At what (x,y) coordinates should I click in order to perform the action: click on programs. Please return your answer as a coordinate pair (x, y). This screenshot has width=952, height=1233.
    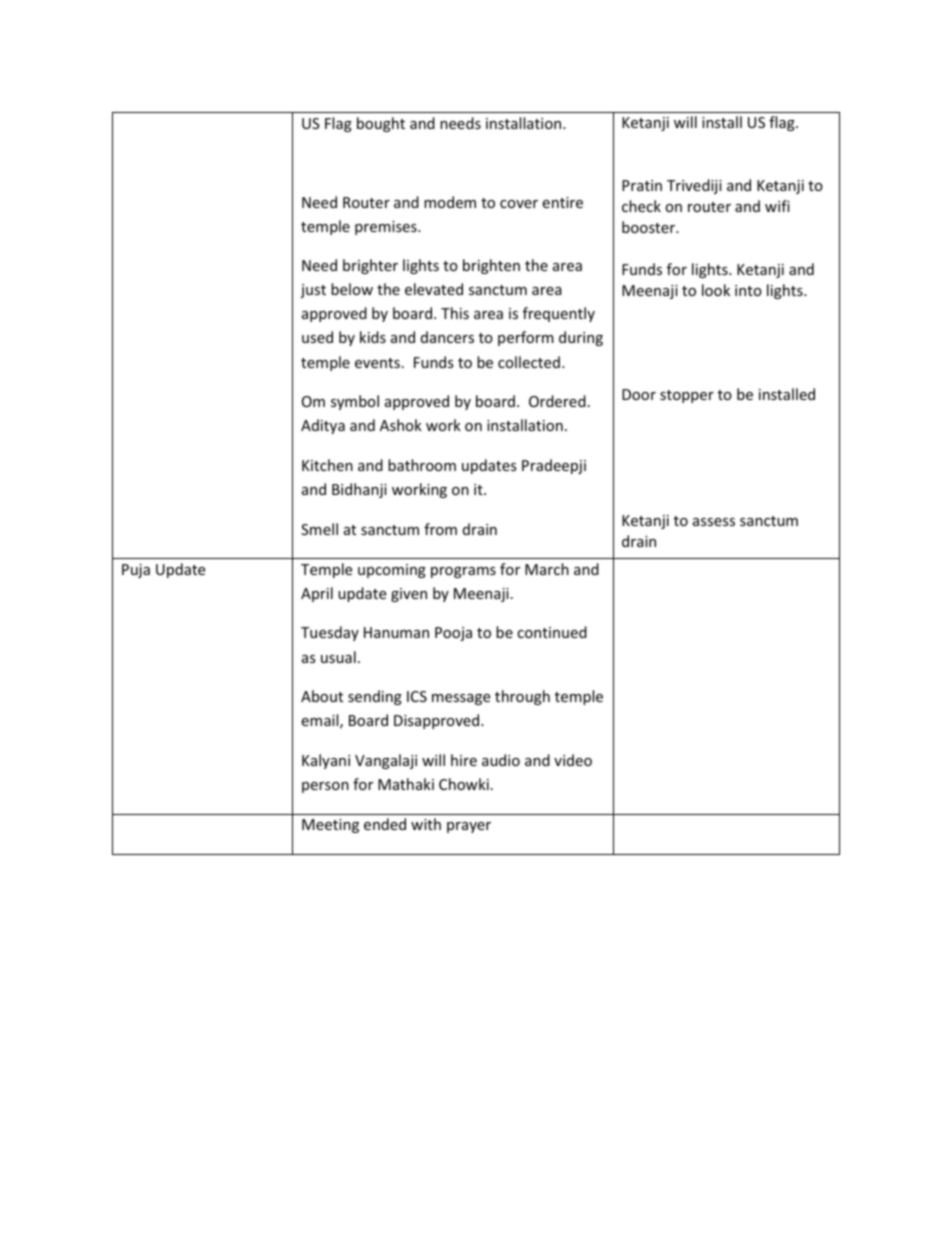
    Looking at the image, I should click on (463, 572).
